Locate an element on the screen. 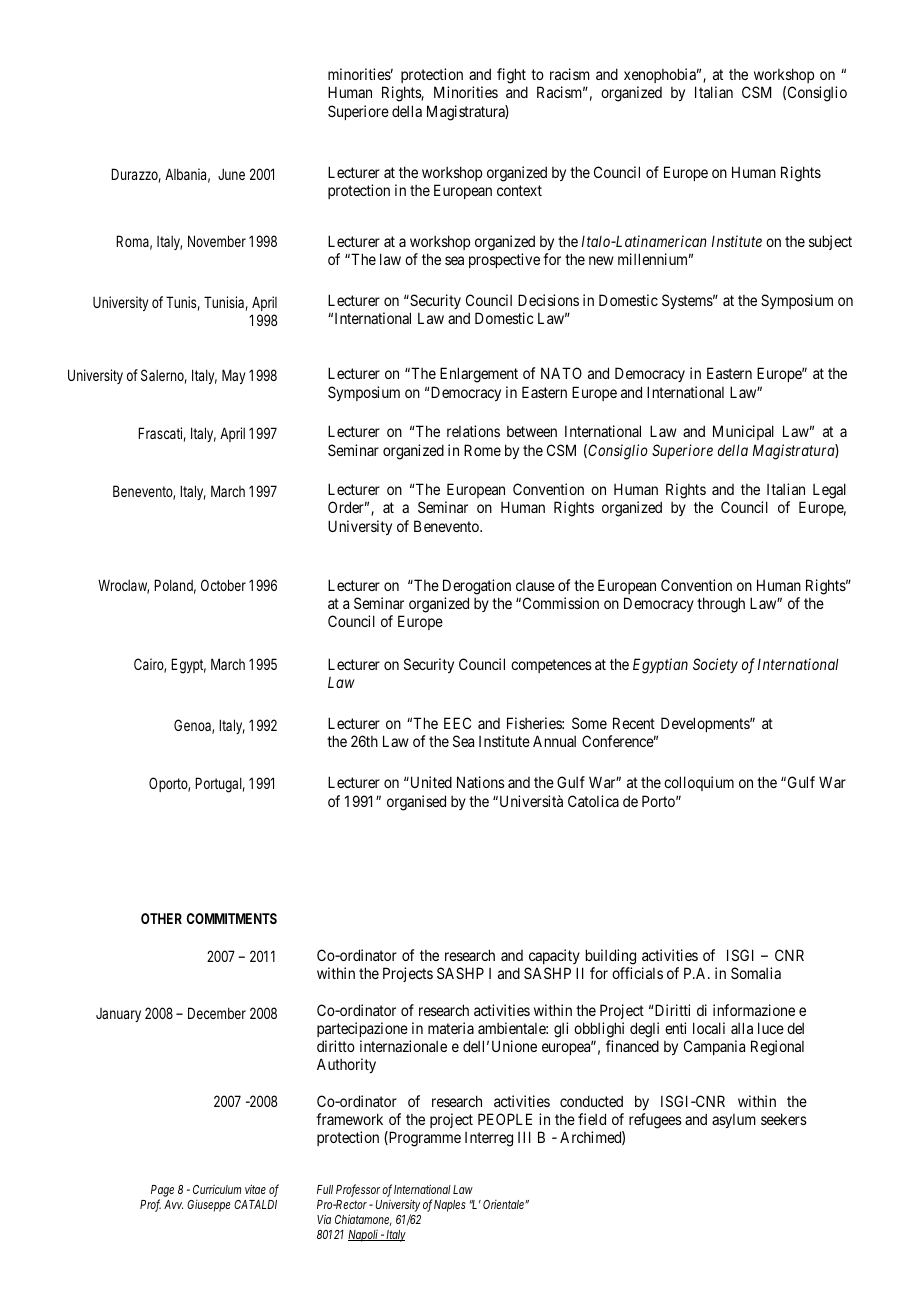 The width and height of the screenshot is (924, 1308). Cairo is located at coordinates (150, 665).
